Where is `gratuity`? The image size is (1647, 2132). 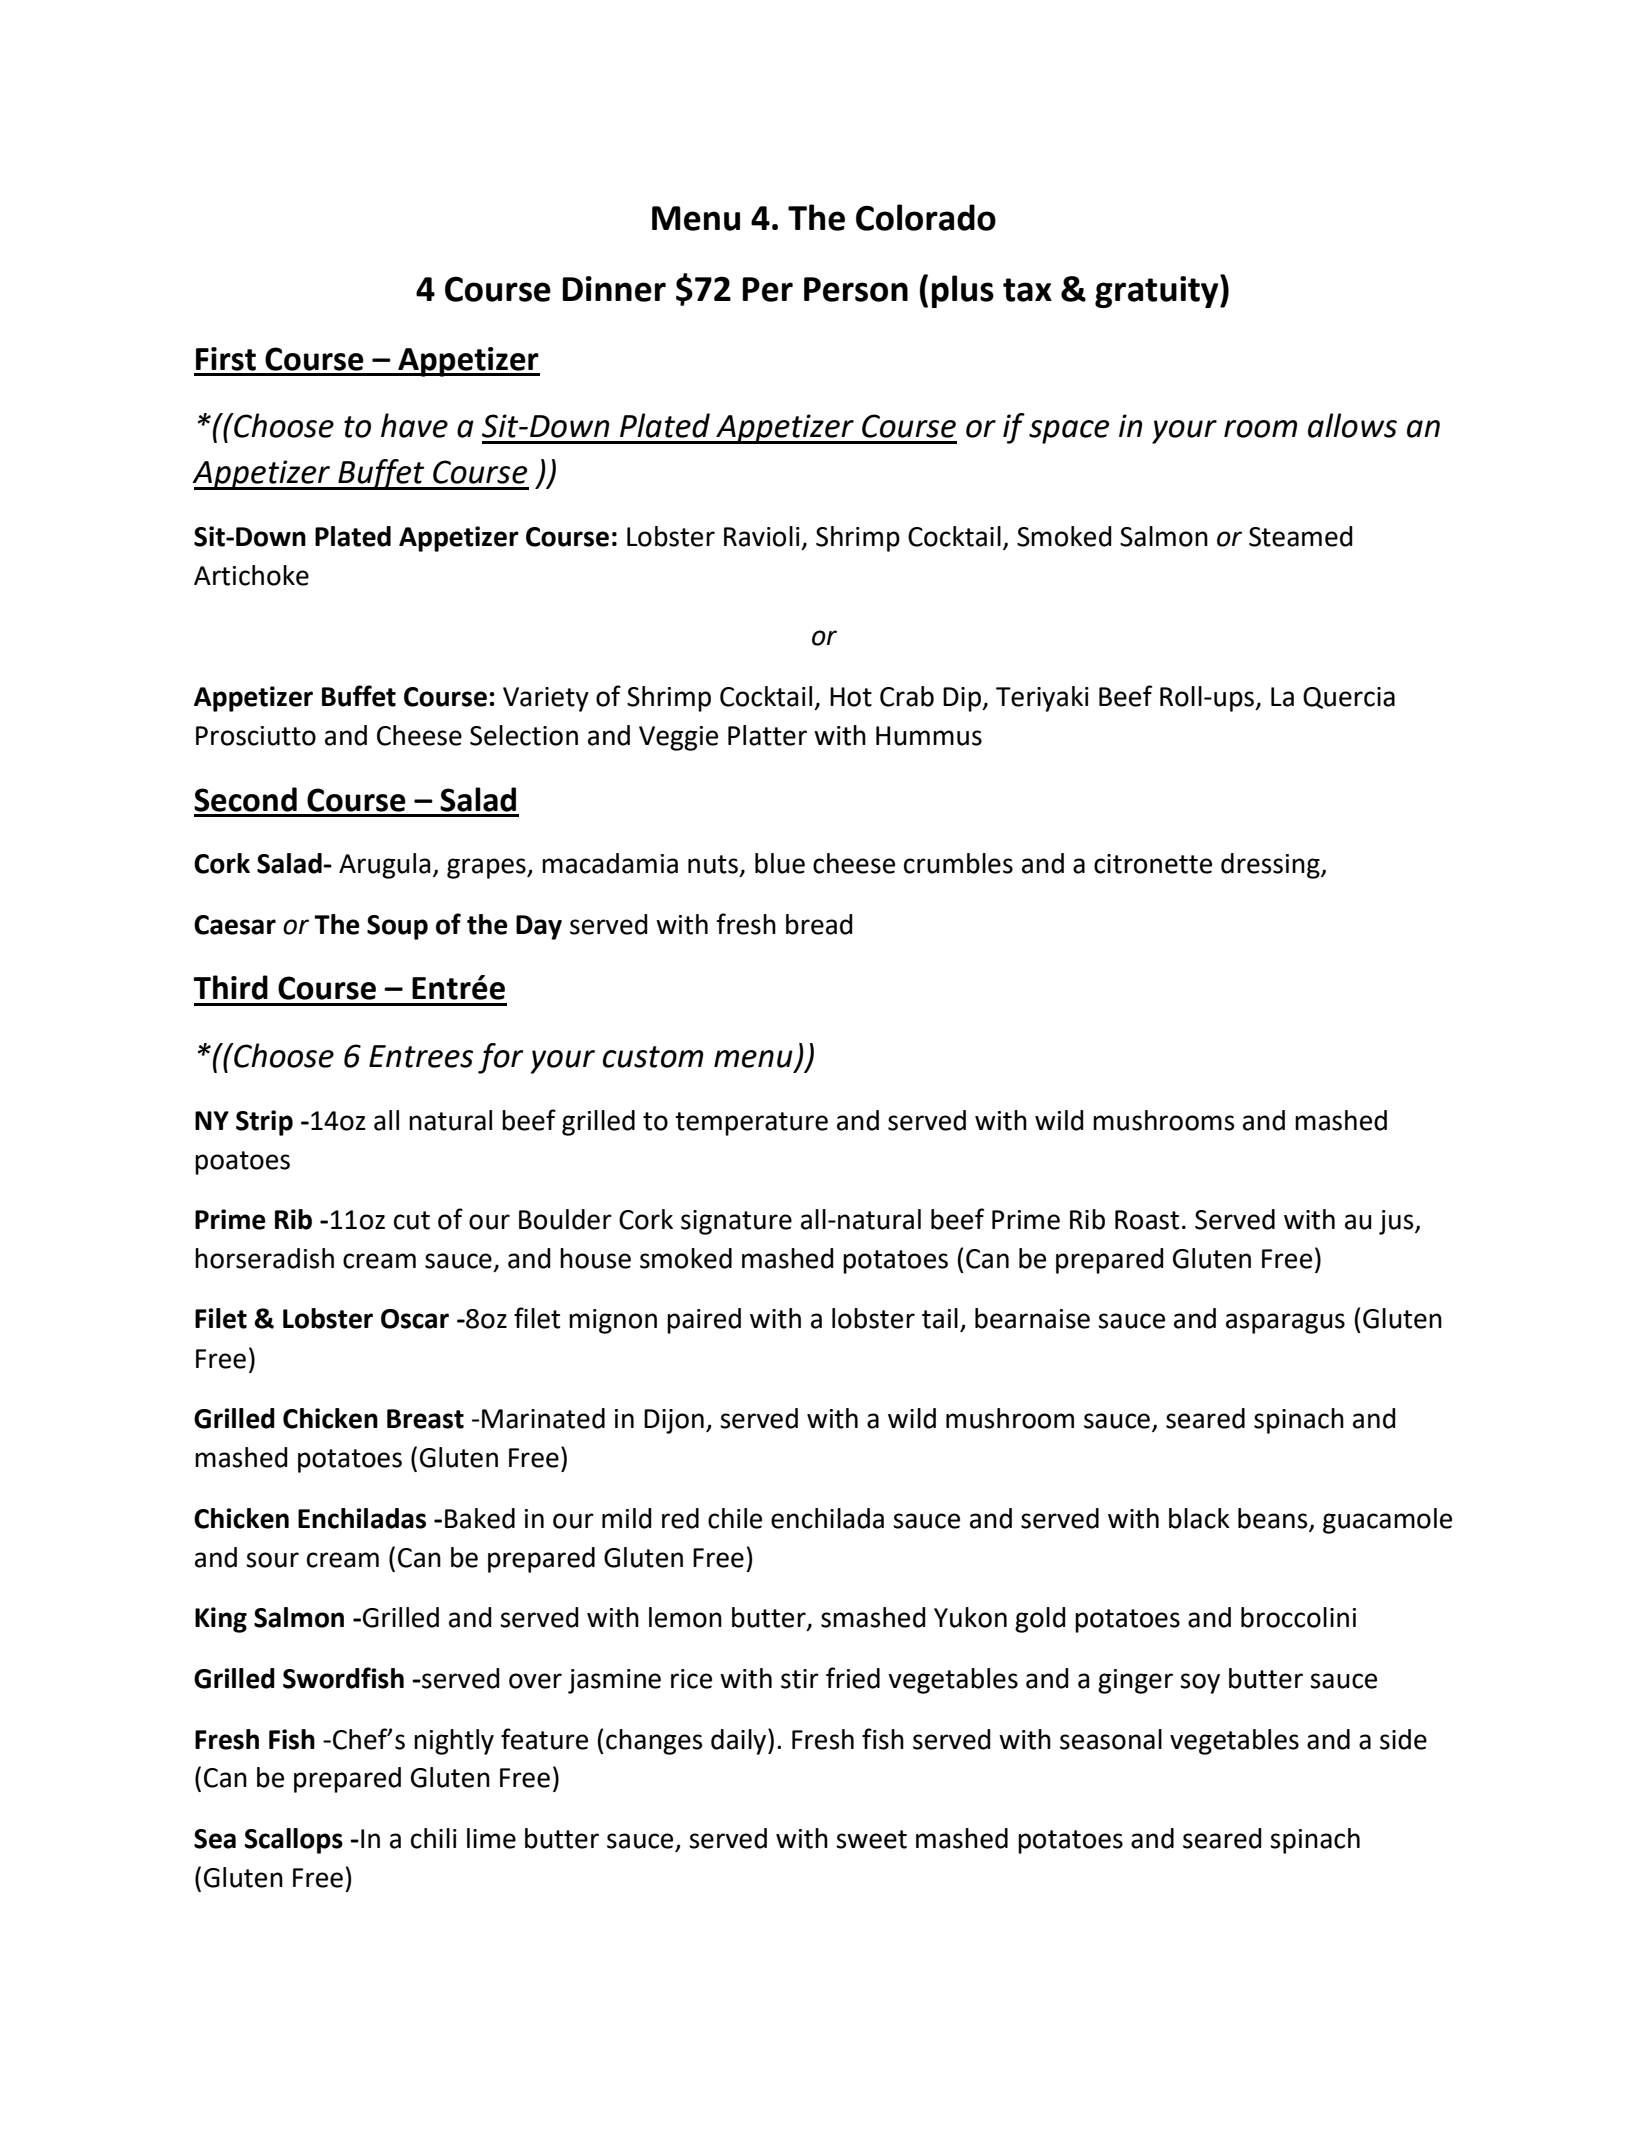
gratuity is located at coordinates (1158, 291).
